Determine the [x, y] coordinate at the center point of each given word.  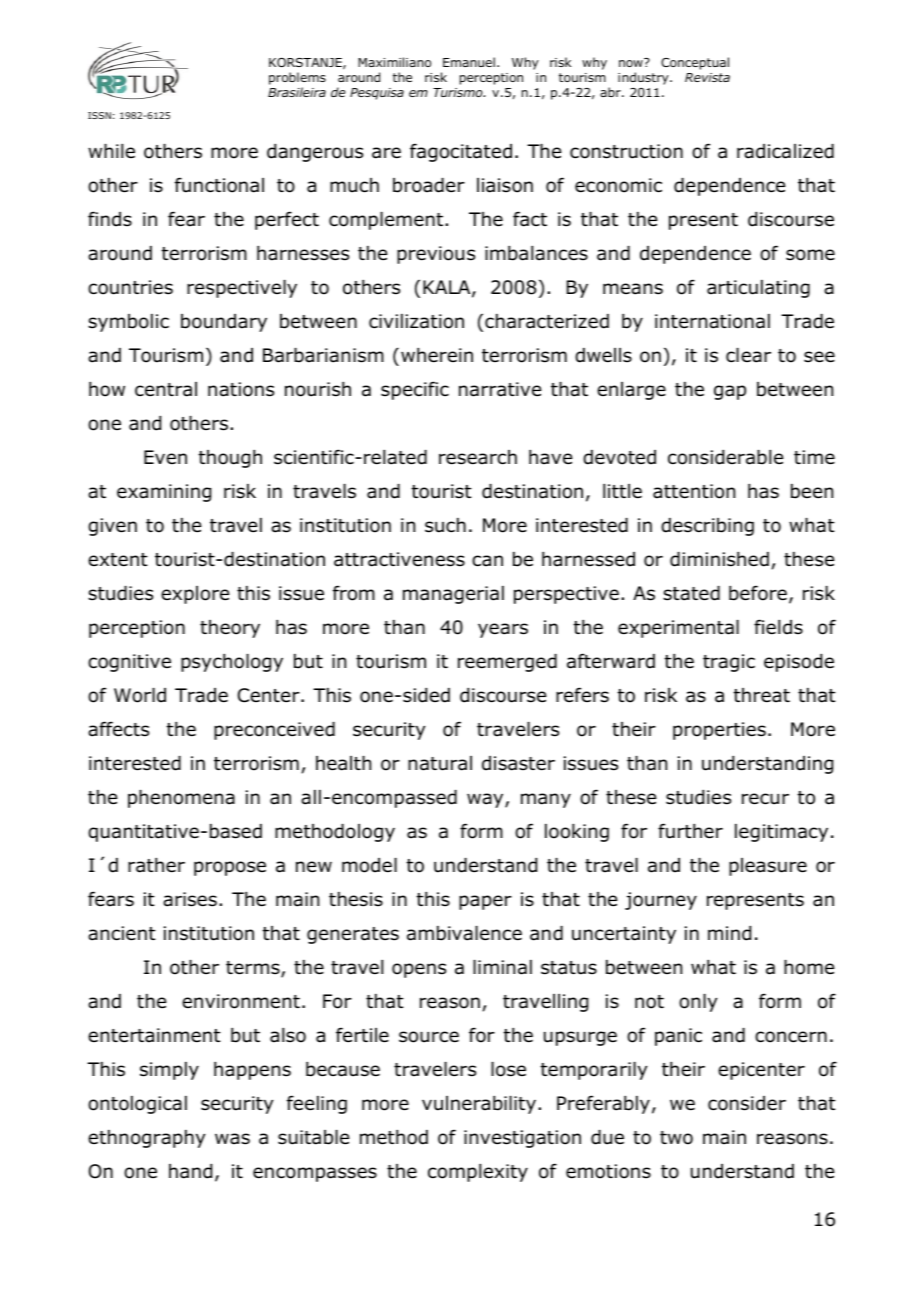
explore [195, 595]
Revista [707, 77]
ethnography [146, 1139]
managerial [453, 595]
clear [748, 355]
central [166, 389]
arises [190, 899]
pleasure [768, 867]
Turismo [459, 92]
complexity [478, 1173]
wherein [437, 355]
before [758, 593]
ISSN [99, 115]
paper [485, 902]
